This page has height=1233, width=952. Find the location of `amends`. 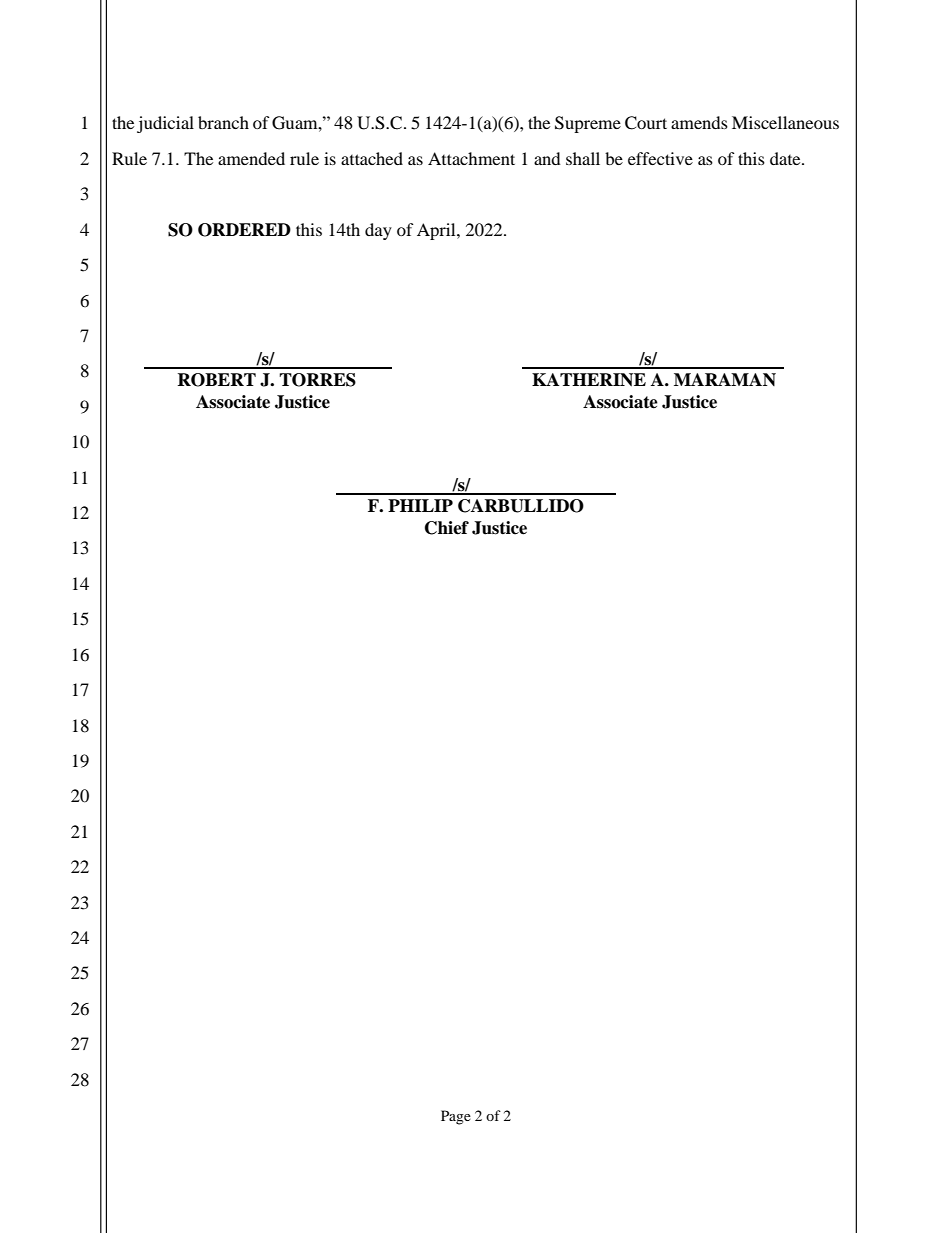

amends is located at coordinates (699, 122).
